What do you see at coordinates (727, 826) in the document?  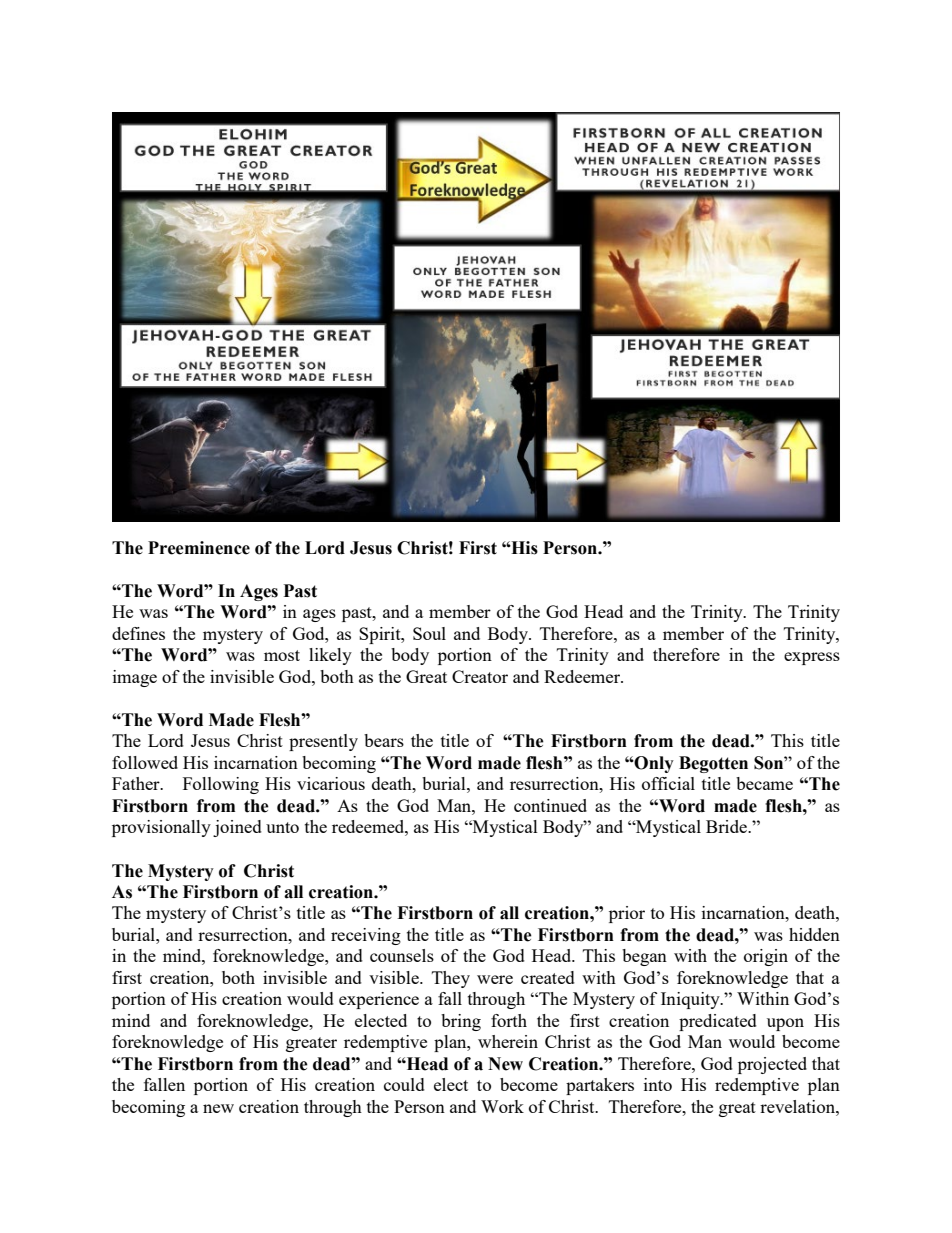 I see `Bride` at bounding box center [727, 826].
